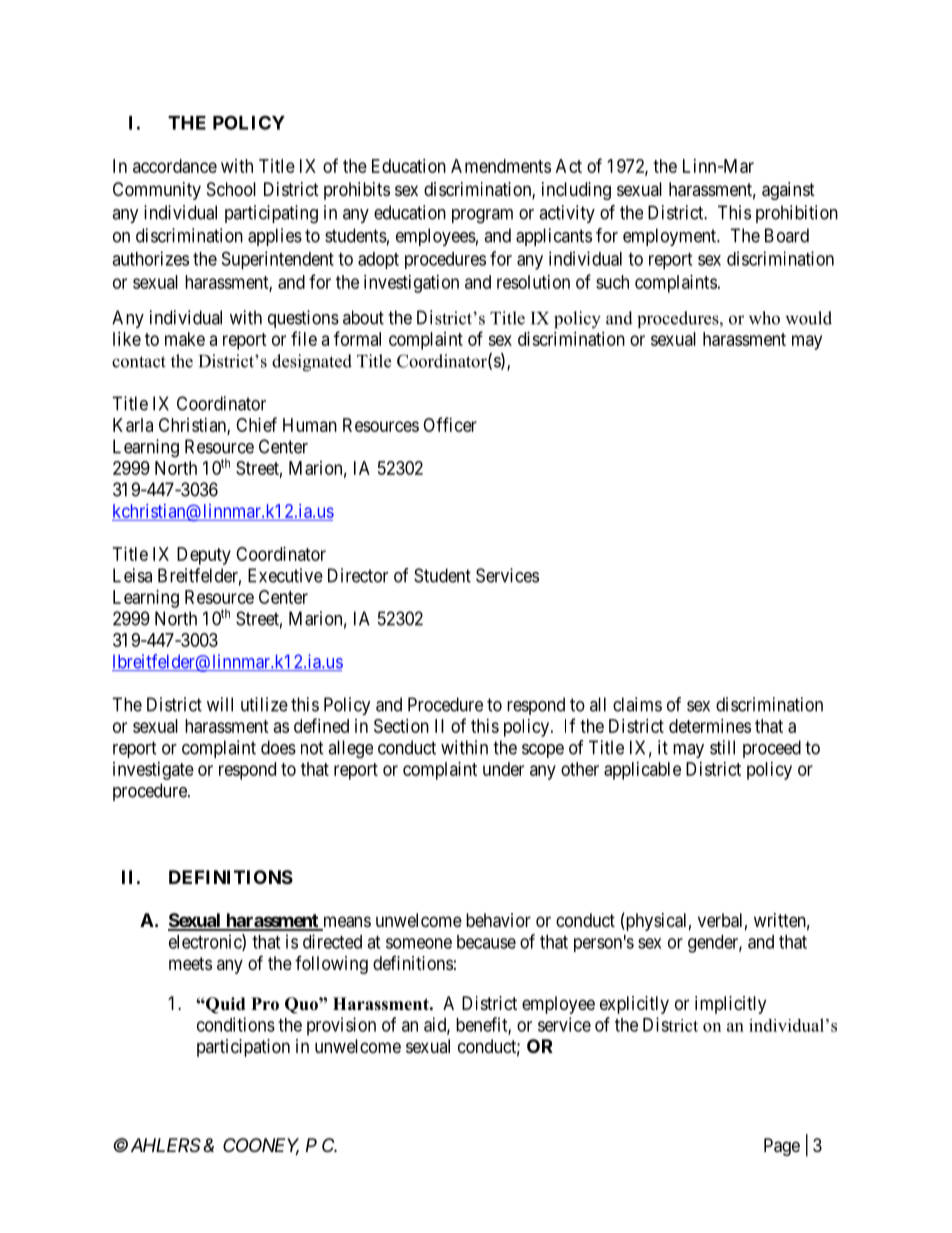  Describe the element at coordinates (401, 726) in the image. I see `Section` at that location.
